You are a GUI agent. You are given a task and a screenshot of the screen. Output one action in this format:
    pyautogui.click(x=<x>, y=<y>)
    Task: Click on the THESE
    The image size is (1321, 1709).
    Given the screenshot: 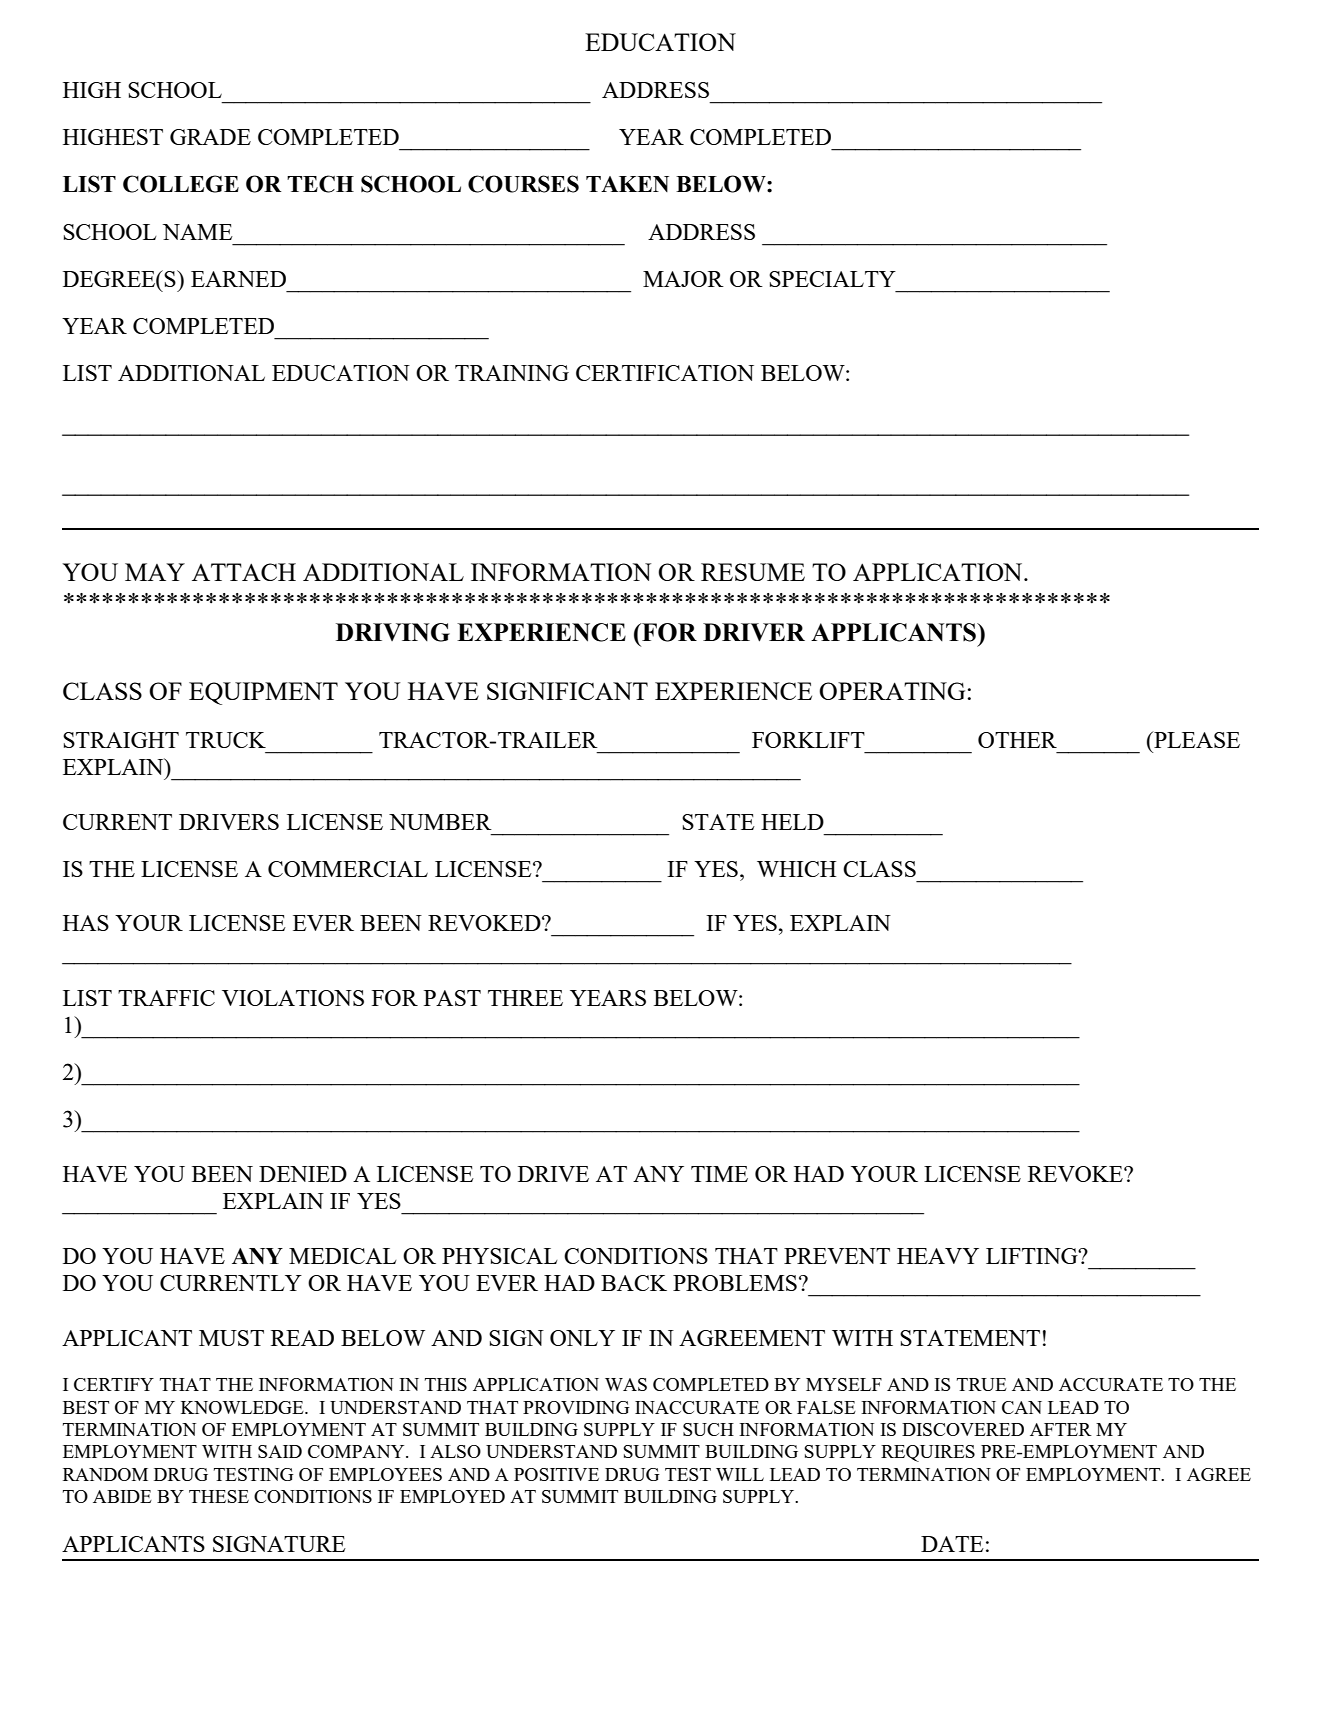 What is the action you would take?
    pyautogui.click(x=219, y=1496)
